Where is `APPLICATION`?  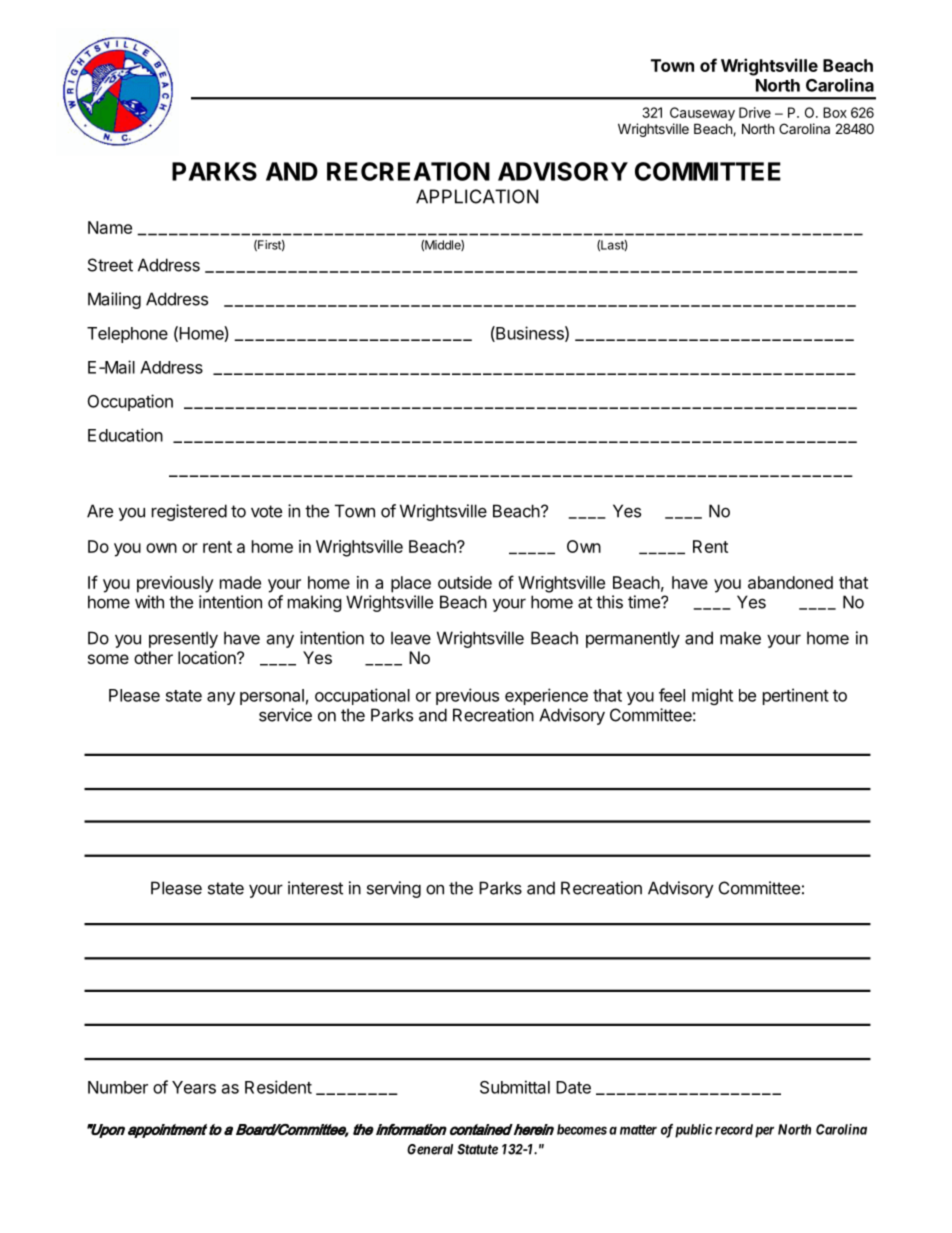 APPLICATION is located at coordinates (477, 196).
